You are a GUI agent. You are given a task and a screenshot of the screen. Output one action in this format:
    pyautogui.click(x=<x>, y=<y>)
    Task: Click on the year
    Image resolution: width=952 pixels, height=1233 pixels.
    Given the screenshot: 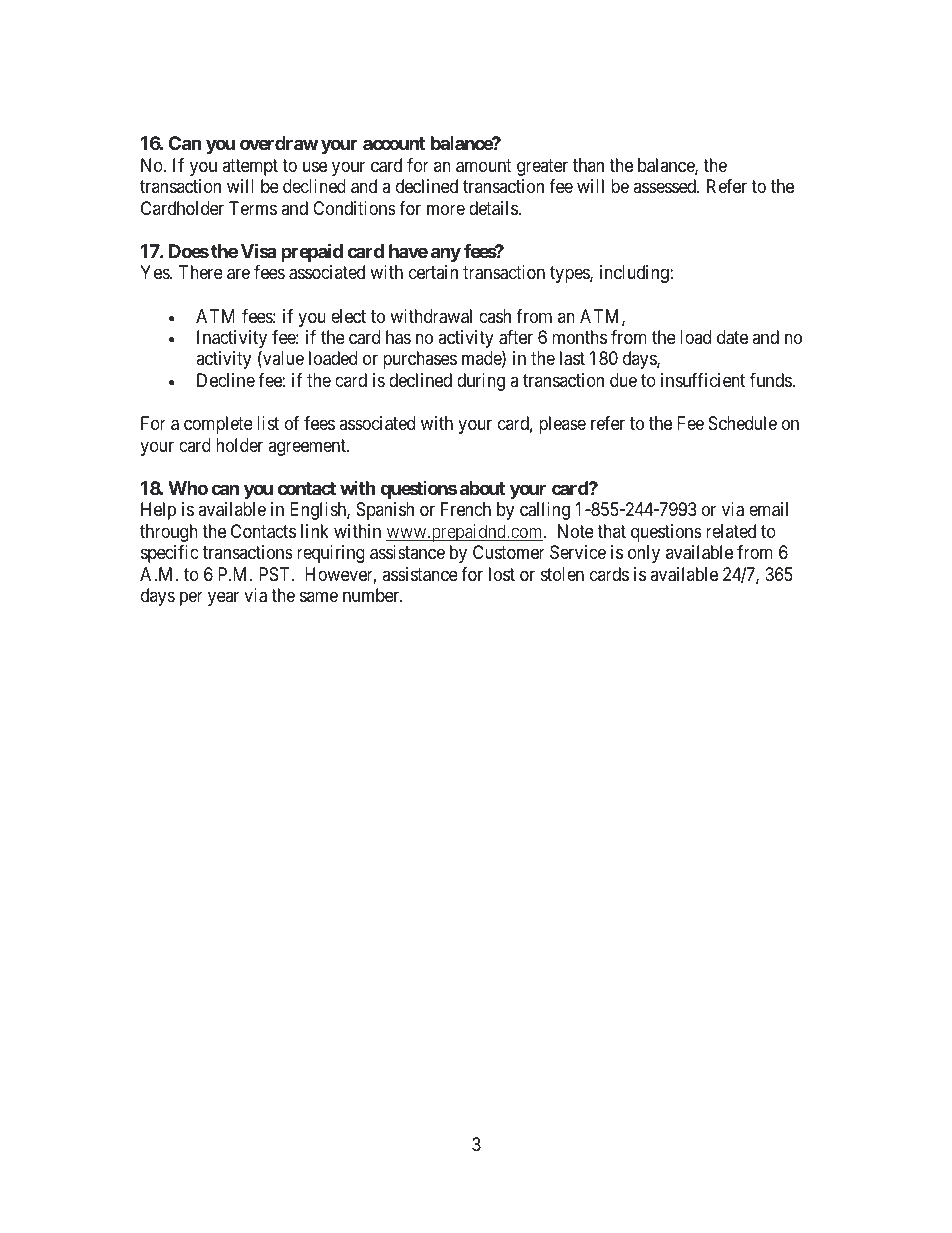 What is the action you would take?
    pyautogui.click(x=223, y=599)
